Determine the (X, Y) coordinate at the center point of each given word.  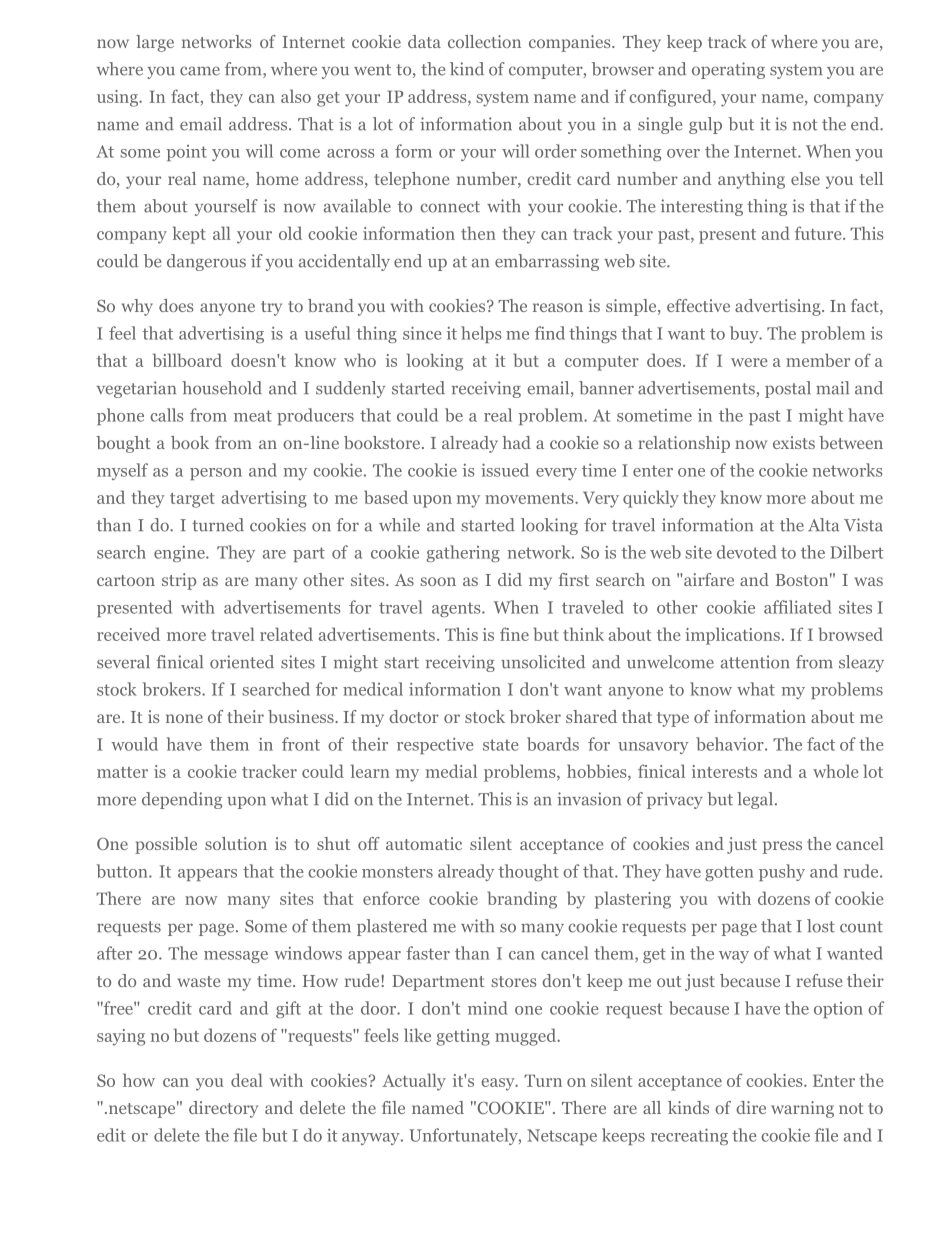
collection (484, 41)
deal (247, 1080)
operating (728, 70)
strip (179, 581)
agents (457, 609)
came (200, 71)
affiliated (797, 607)
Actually (414, 1082)
